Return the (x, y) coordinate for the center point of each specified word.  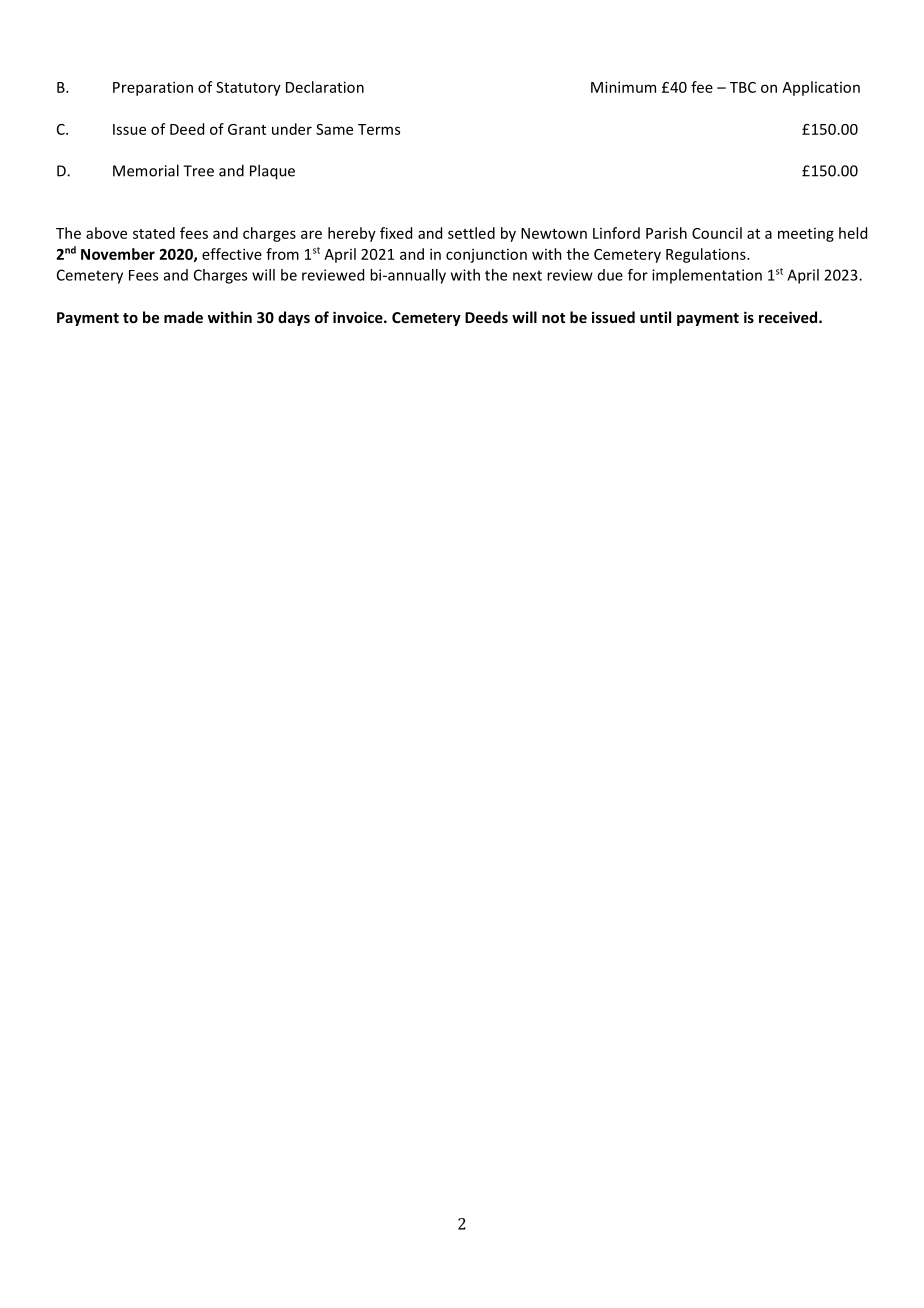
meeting (806, 235)
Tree (198, 171)
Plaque (272, 172)
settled (471, 233)
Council (717, 233)
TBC (743, 87)
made (183, 317)
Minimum (623, 87)
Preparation (153, 88)
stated (154, 233)
